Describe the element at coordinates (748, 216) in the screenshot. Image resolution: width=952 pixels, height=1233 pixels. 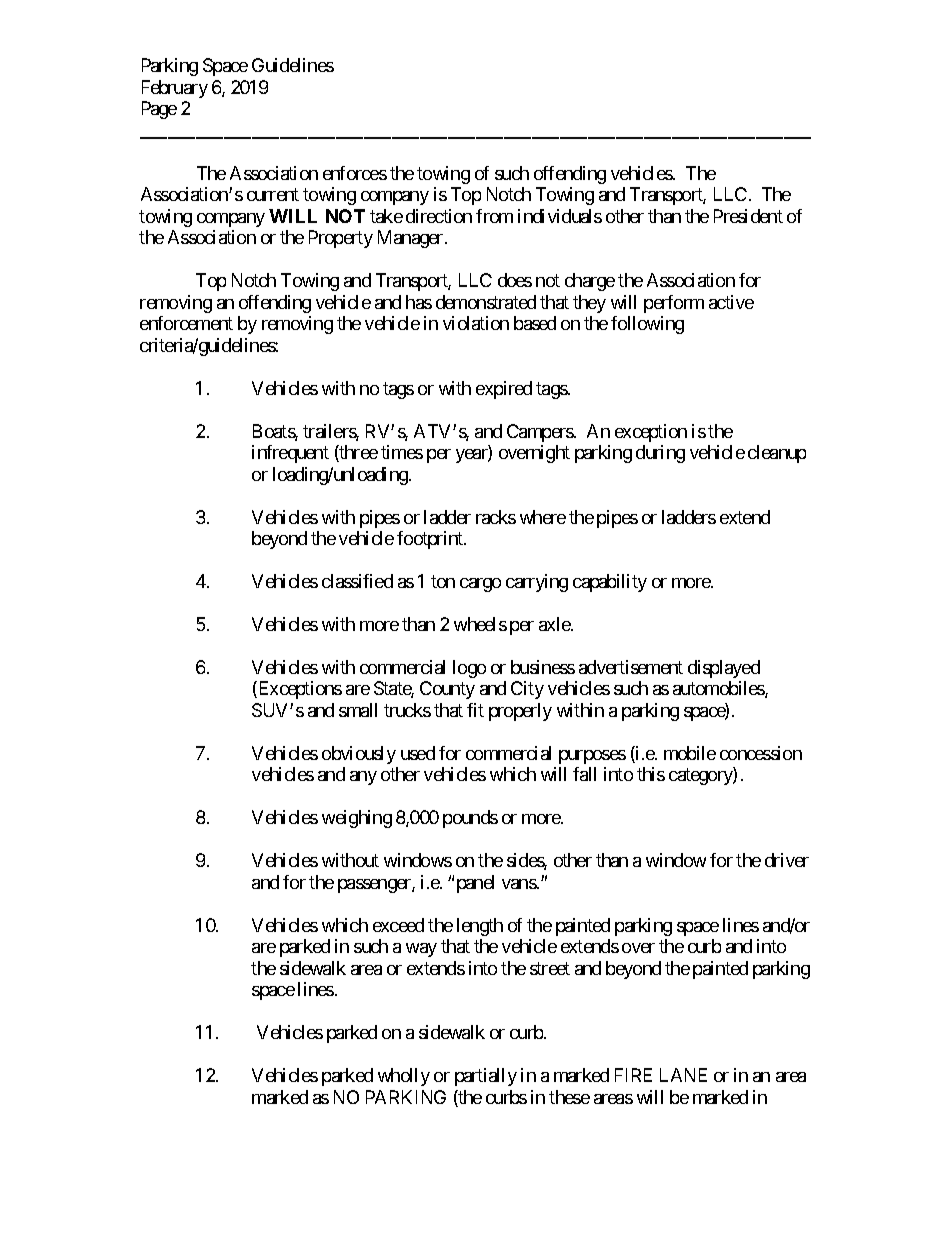
I see `President` at that location.
